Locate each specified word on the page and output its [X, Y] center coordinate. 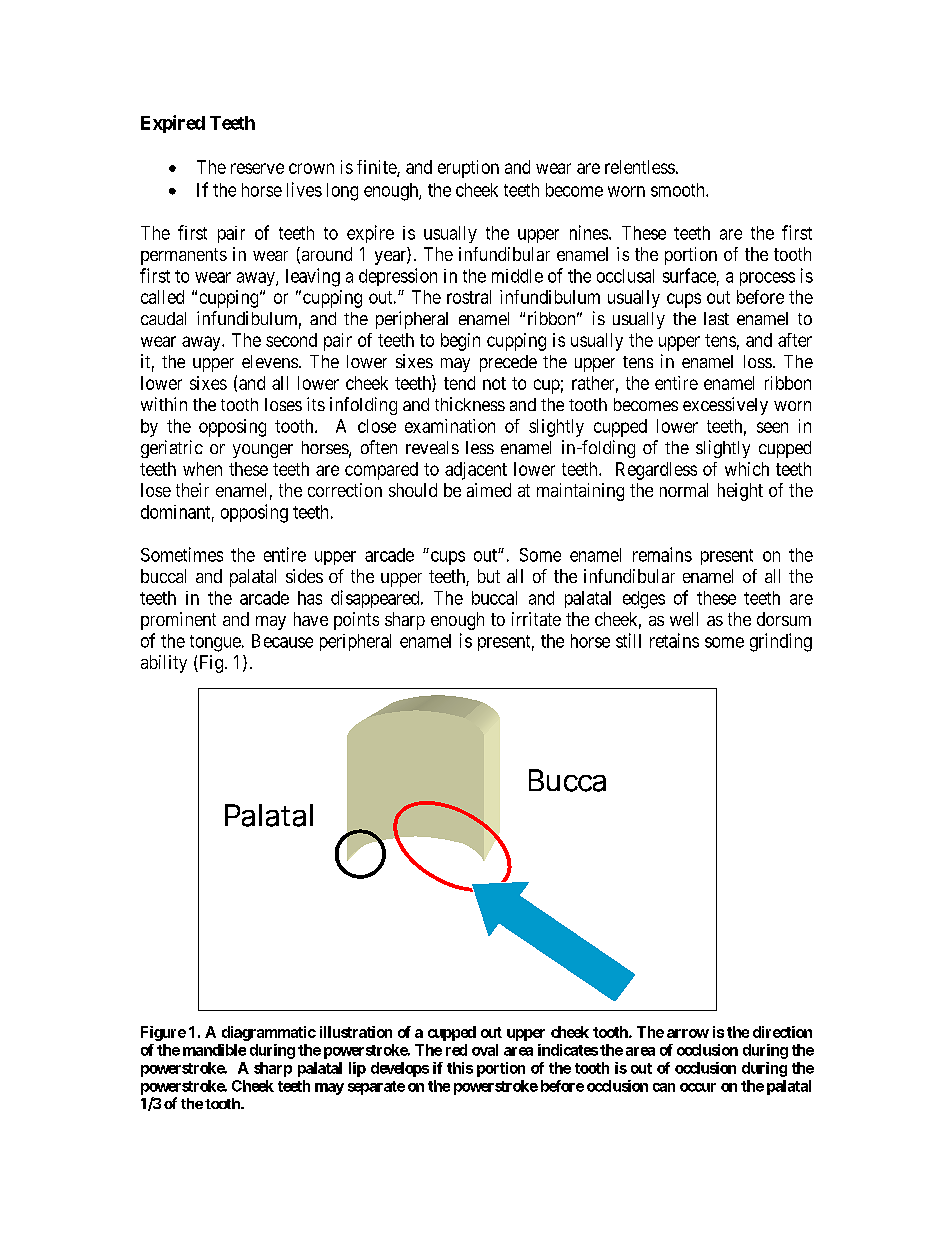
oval [485, 1050]
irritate [536, 619]
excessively [725, 406]
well [684, 619]
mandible [214, 1050]
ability [164, 664]
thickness [470, 404]
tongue [215, 643]
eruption [468, 169]
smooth [679, 190]
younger [263, 451]
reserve [257, 168]
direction [782, 1032]
